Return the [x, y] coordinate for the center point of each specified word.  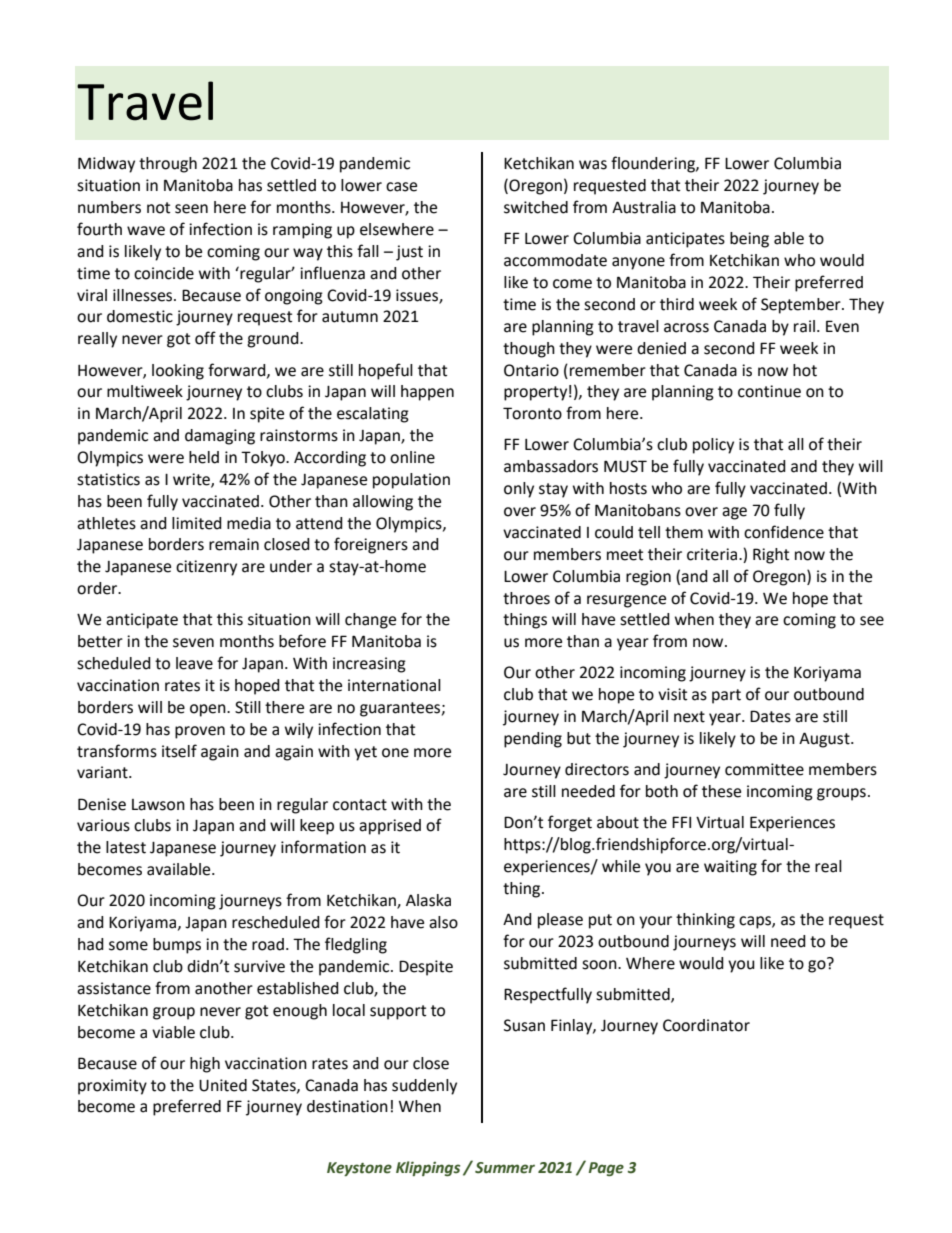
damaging [220, 437]
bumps [177, 946]
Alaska [428, 900]
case [401, 187]
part [726, 696]
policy [713, 446]
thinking [705, 921]
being [749, 240]
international [394, 685]
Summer [505, 1168]
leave [194, 663]
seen [191, 209]
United [223, 1085]
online [412, 457]
